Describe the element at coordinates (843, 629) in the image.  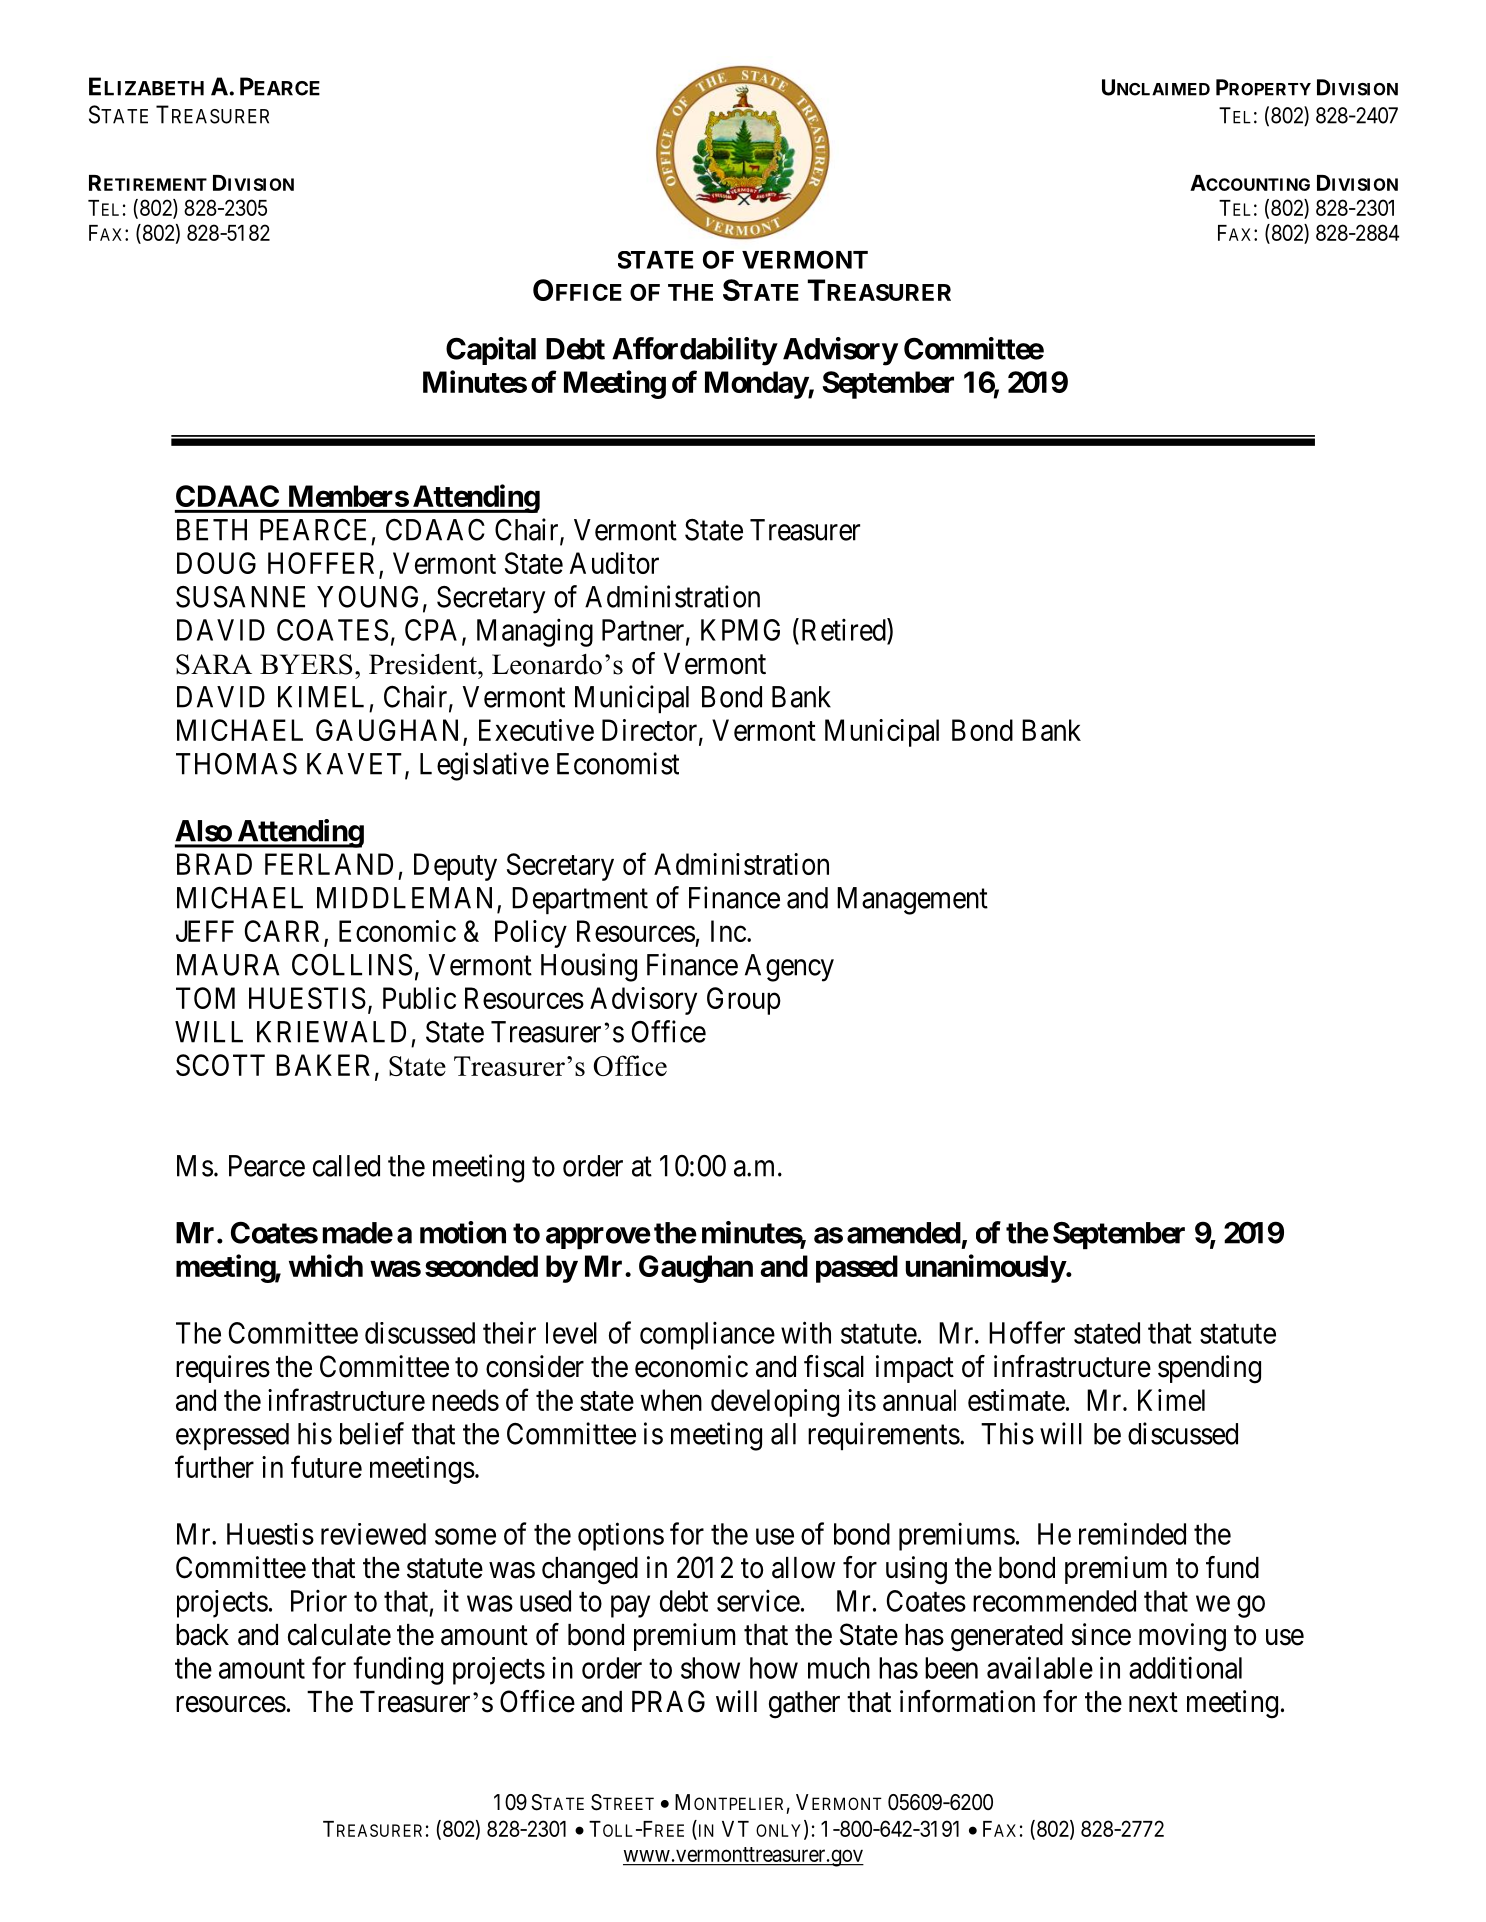
I see `Retired` at that location.
